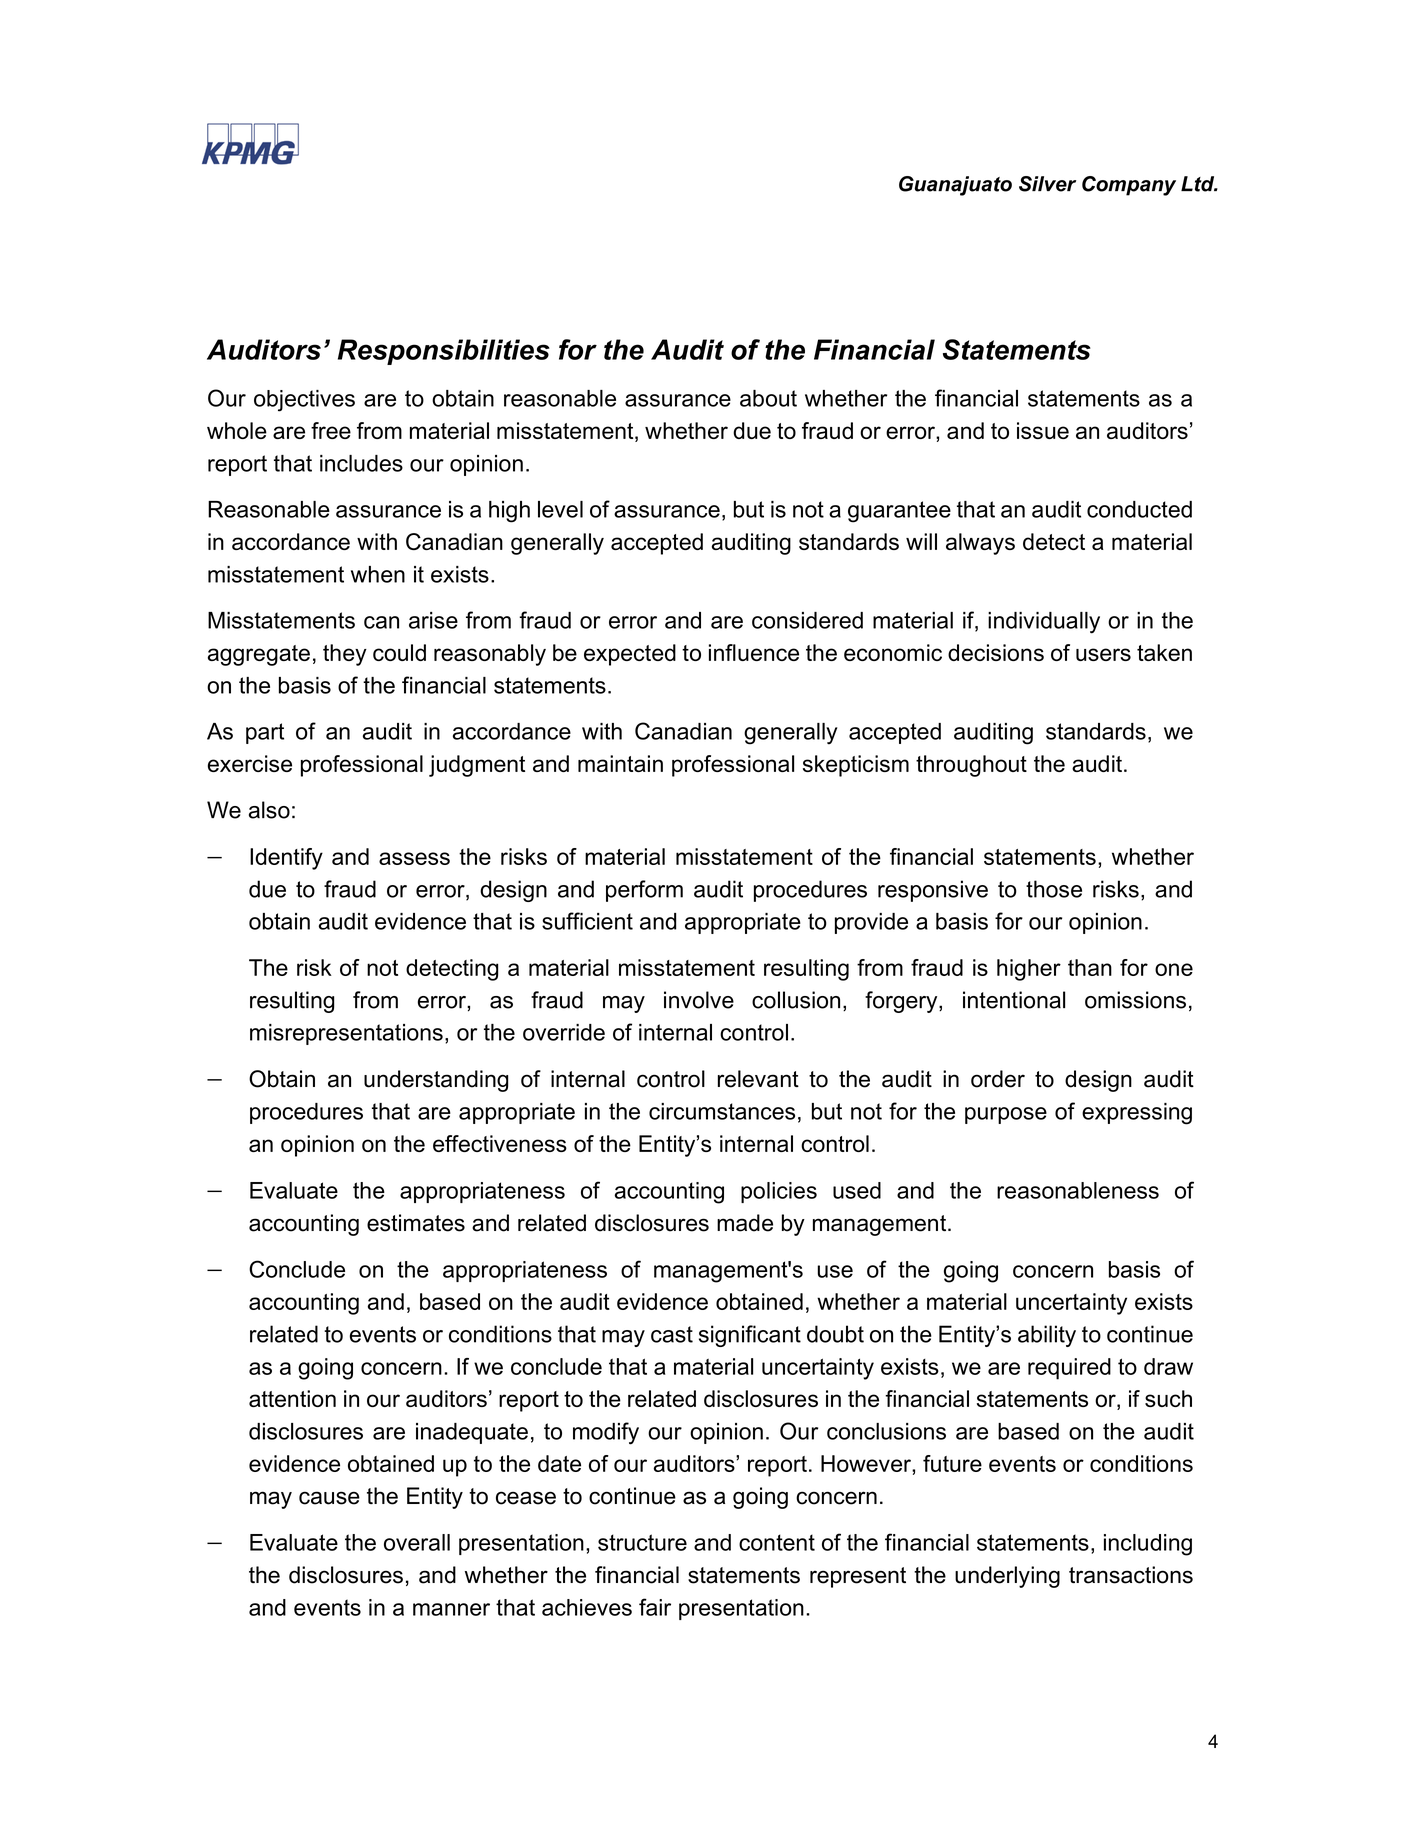 The width and height of the page is (1415, 1831). What do you see at coordinates (768, 398) in the page?
I see `about` at bounding box center [768, 398].
